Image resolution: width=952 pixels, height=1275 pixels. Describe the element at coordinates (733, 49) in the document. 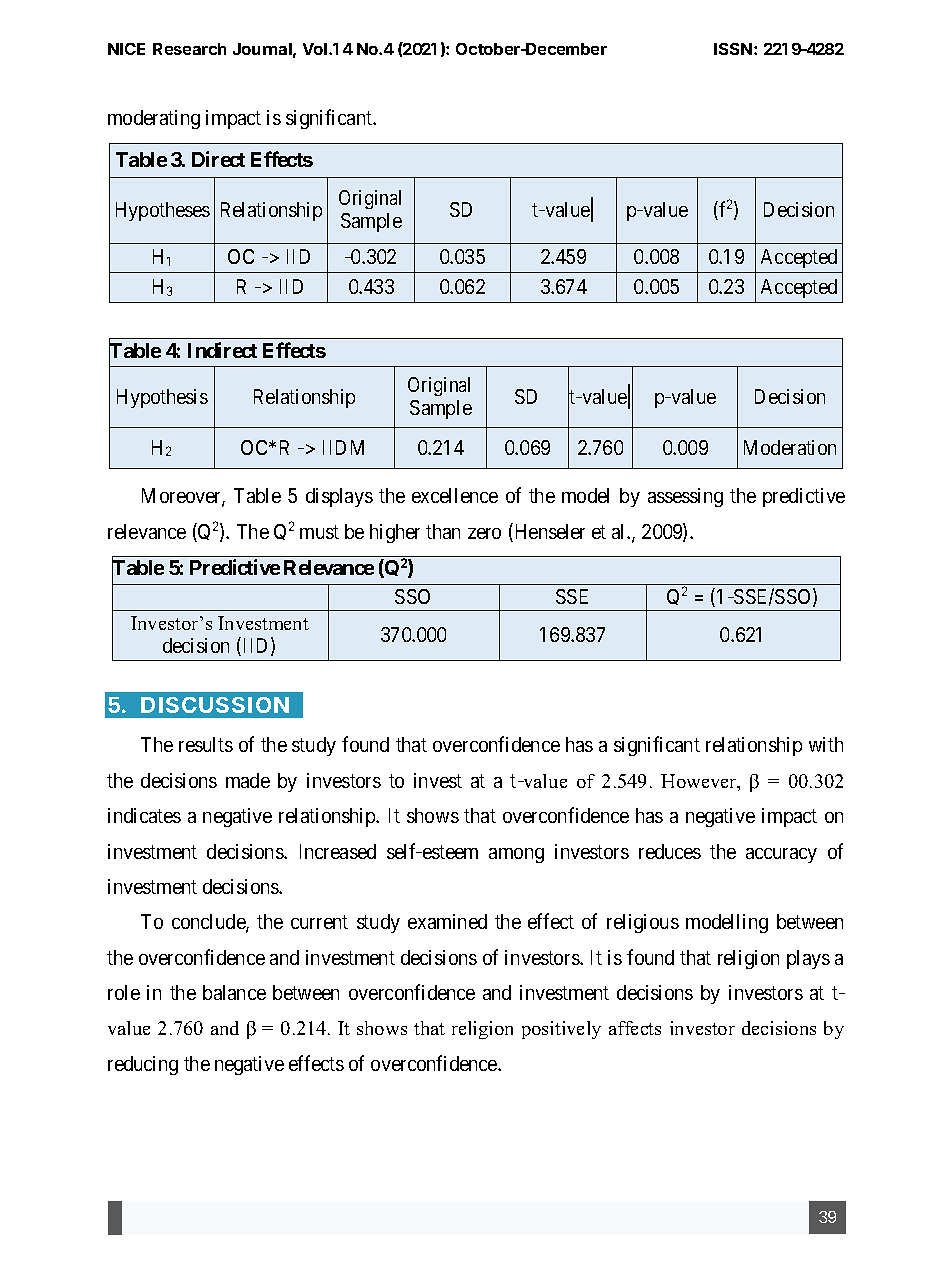

I see `ISSN` at that location.
